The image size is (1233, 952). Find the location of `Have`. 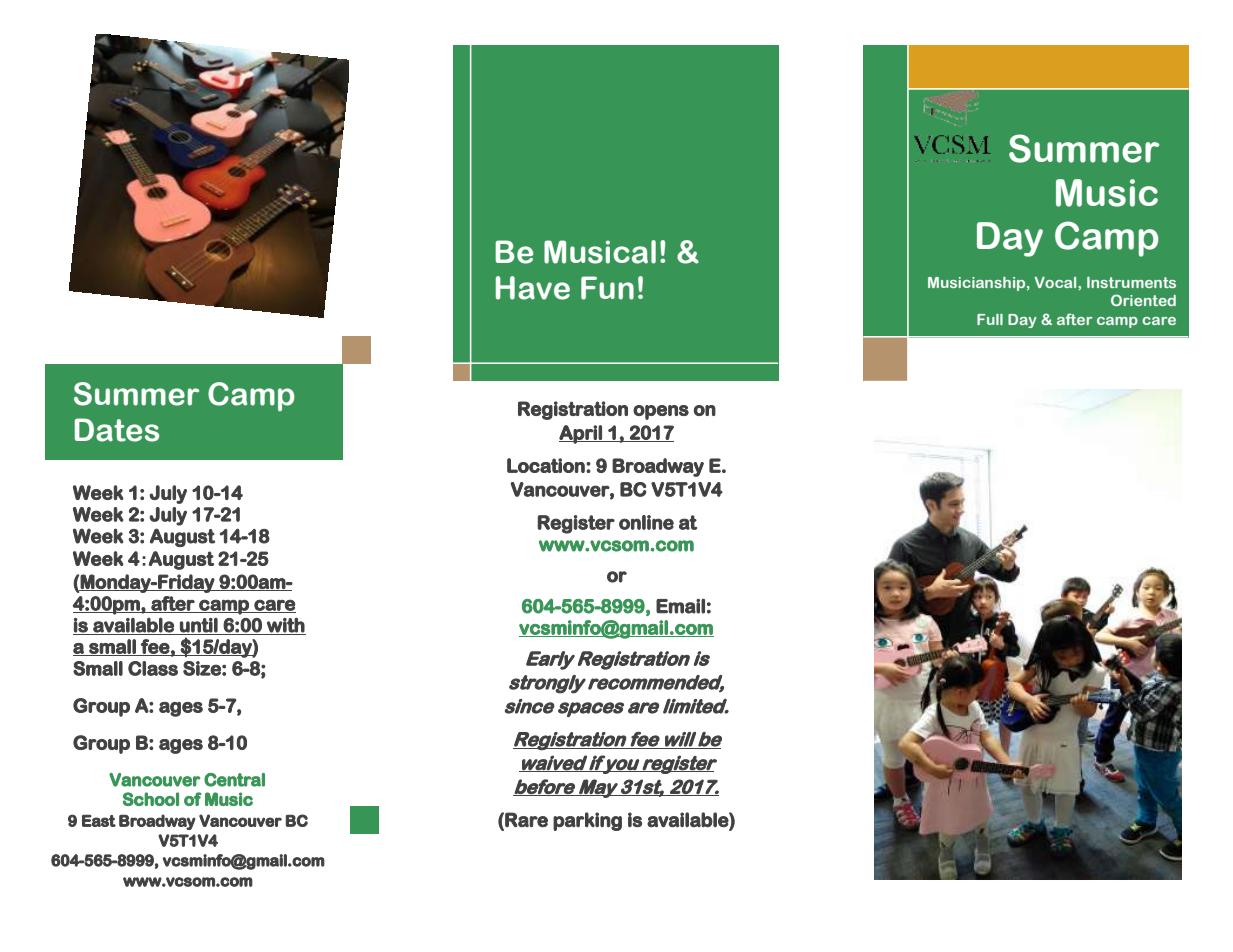

Have is located at coordinates (533, 288).
